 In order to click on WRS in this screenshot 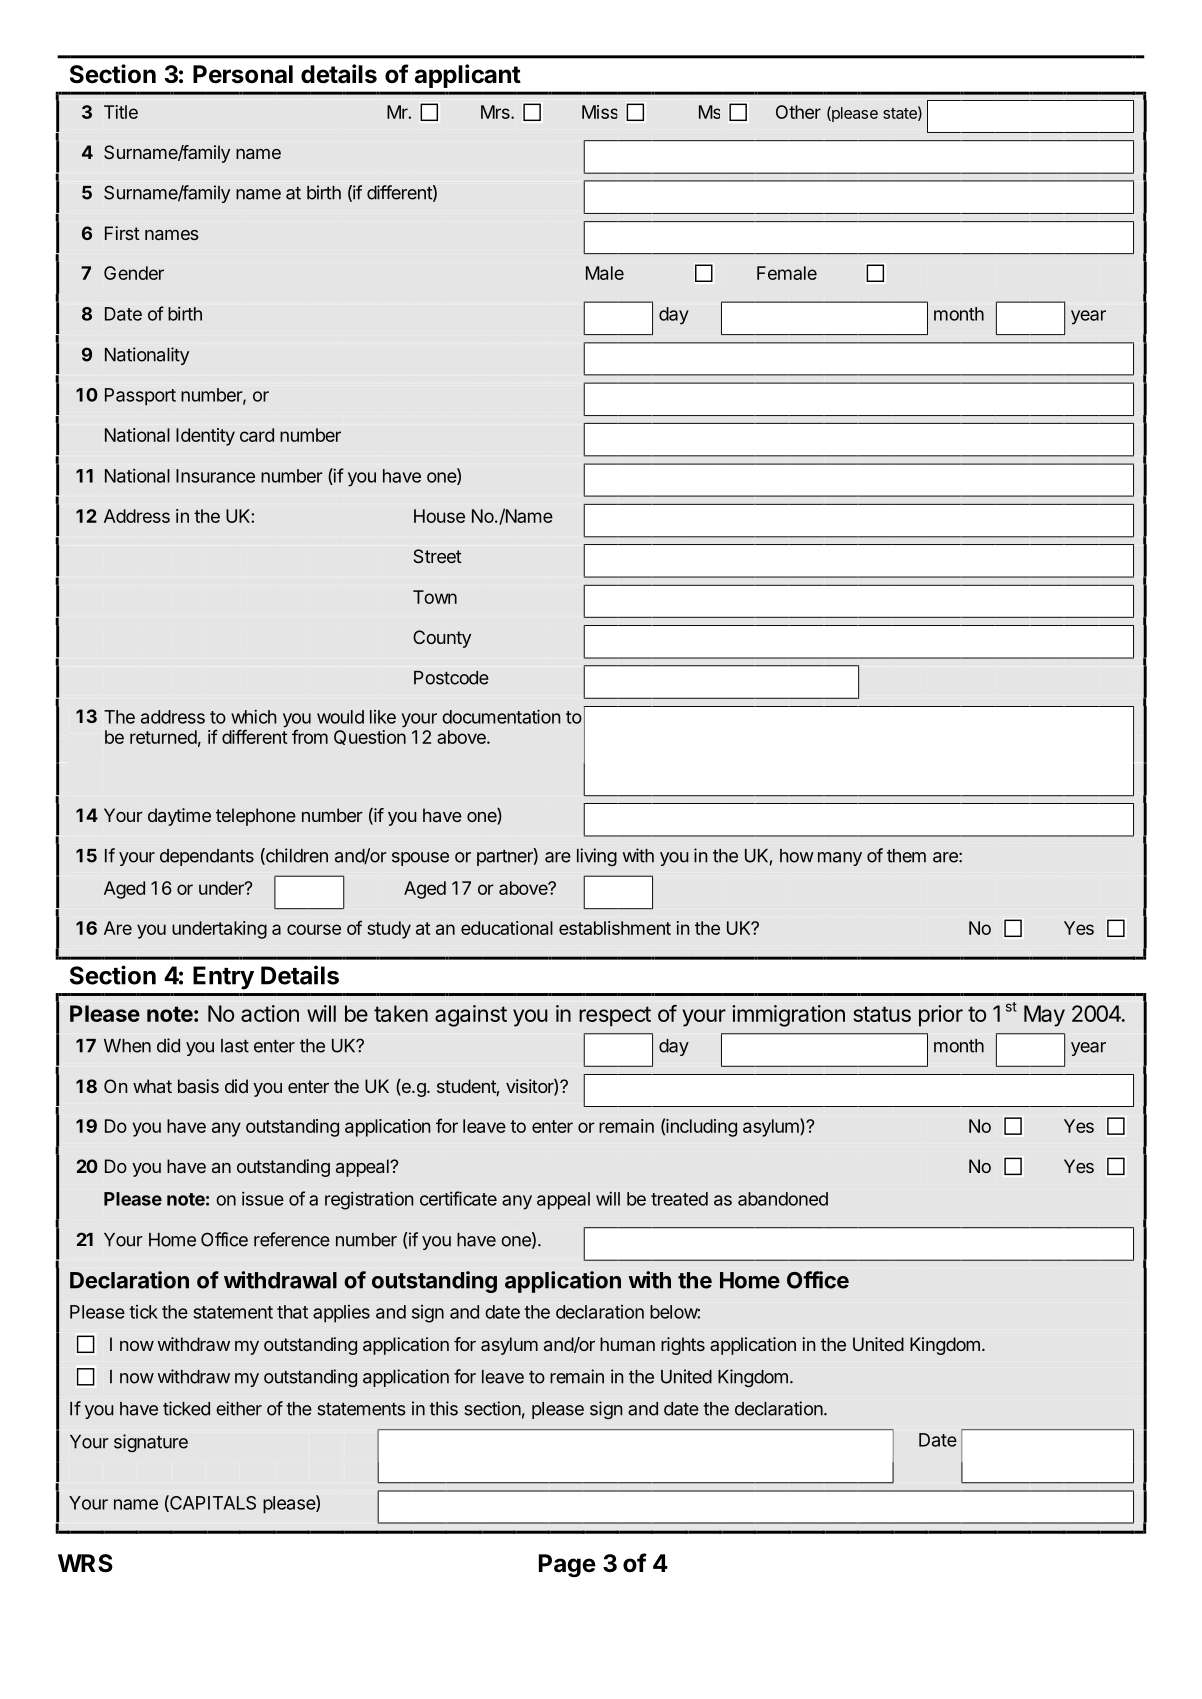, I will do `click(85, 1563)`.
